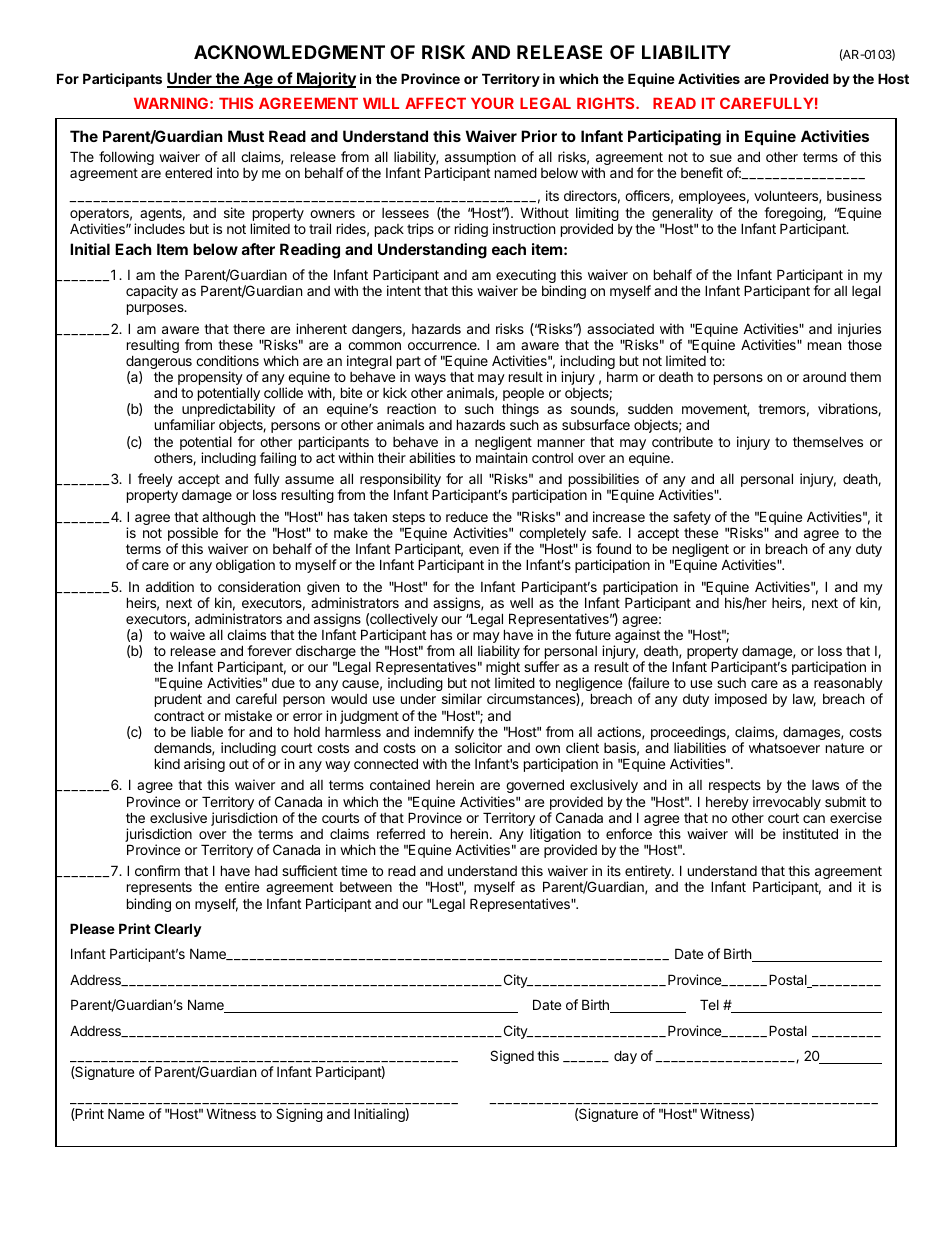  What do you see at coordinates (721, 158) in the page?
I see `sue` at bounding box center [721, 158].
